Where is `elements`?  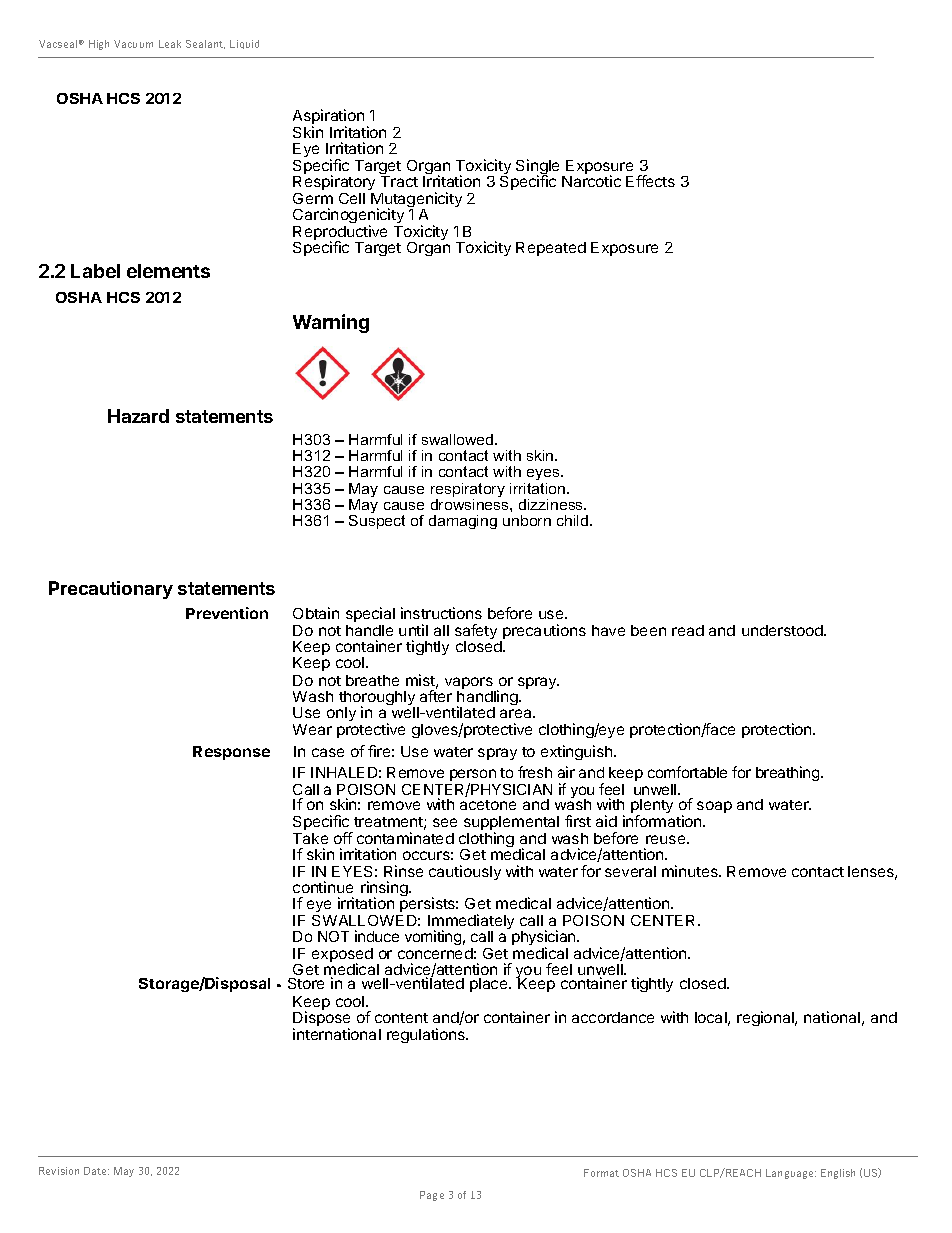 elements is located at coordinates (168, 271).
